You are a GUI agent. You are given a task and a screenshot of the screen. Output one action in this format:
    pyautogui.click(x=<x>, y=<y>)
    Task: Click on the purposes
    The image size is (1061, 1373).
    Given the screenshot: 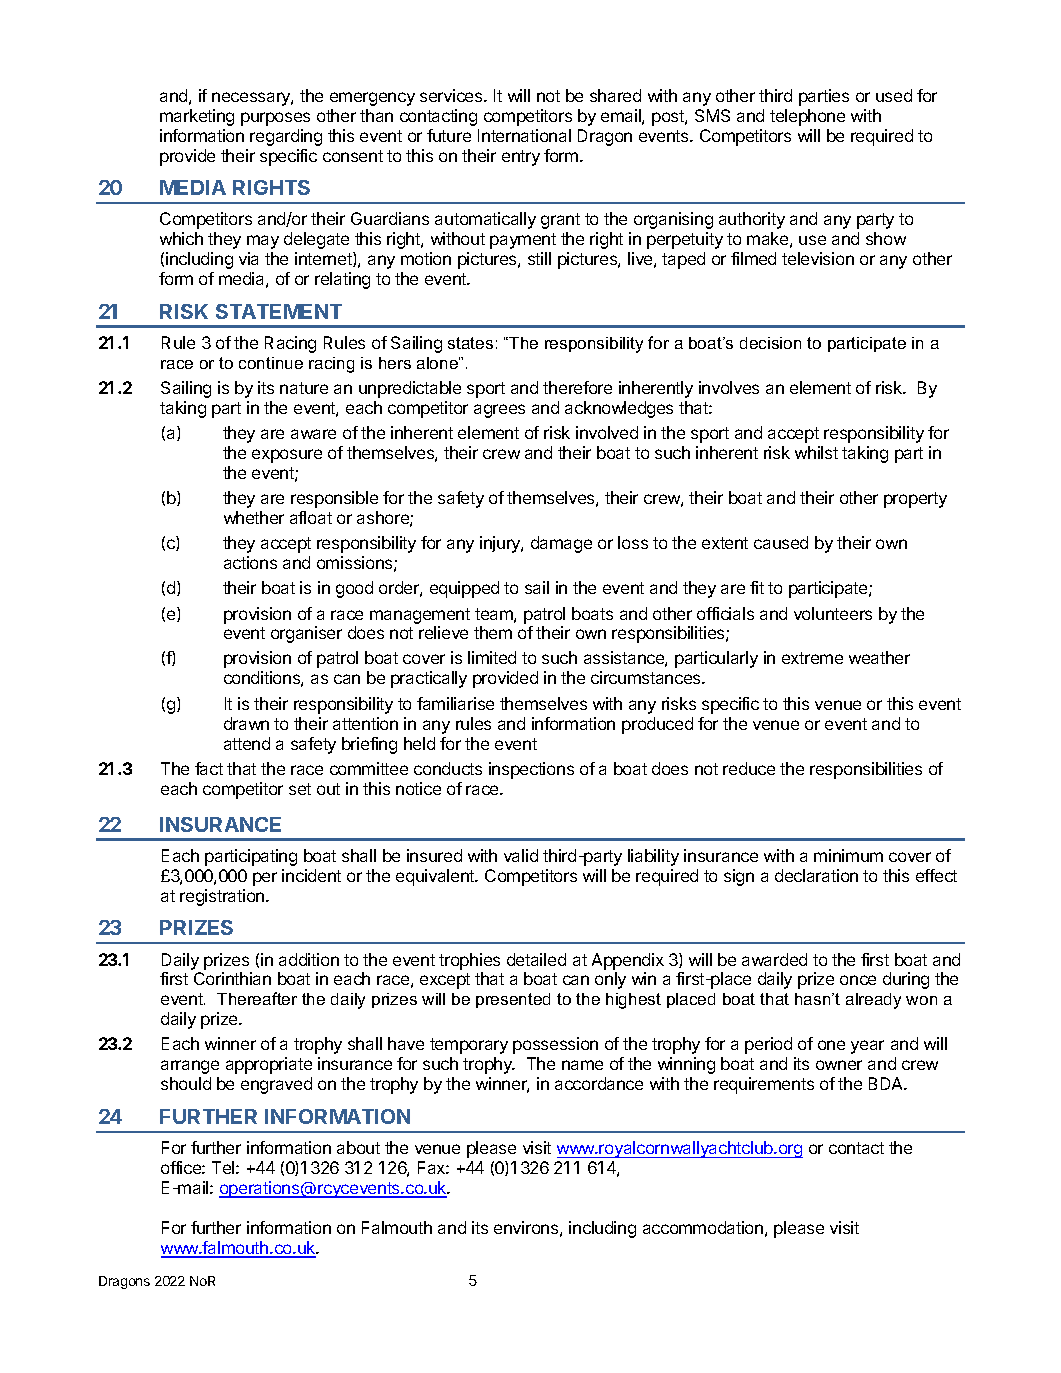 What is the action you would take?
    pyautogui.click(x=275, y=119)
